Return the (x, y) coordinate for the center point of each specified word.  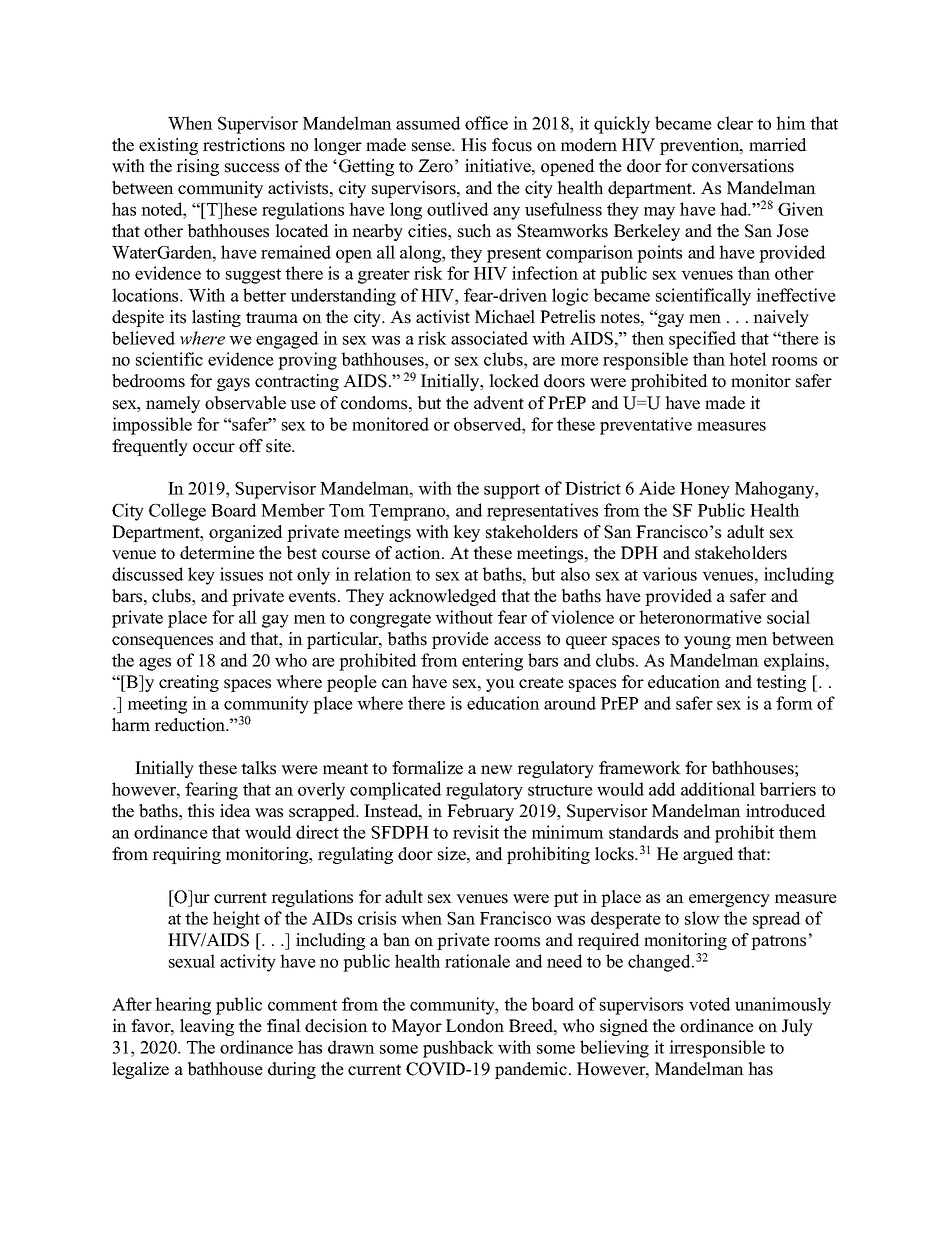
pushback (458, 1049)
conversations (743, 166)
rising (197, 167)
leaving (207, 1027)
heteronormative (700, 617)
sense (433, 147)
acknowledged (443, 597)
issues (241, 574)
